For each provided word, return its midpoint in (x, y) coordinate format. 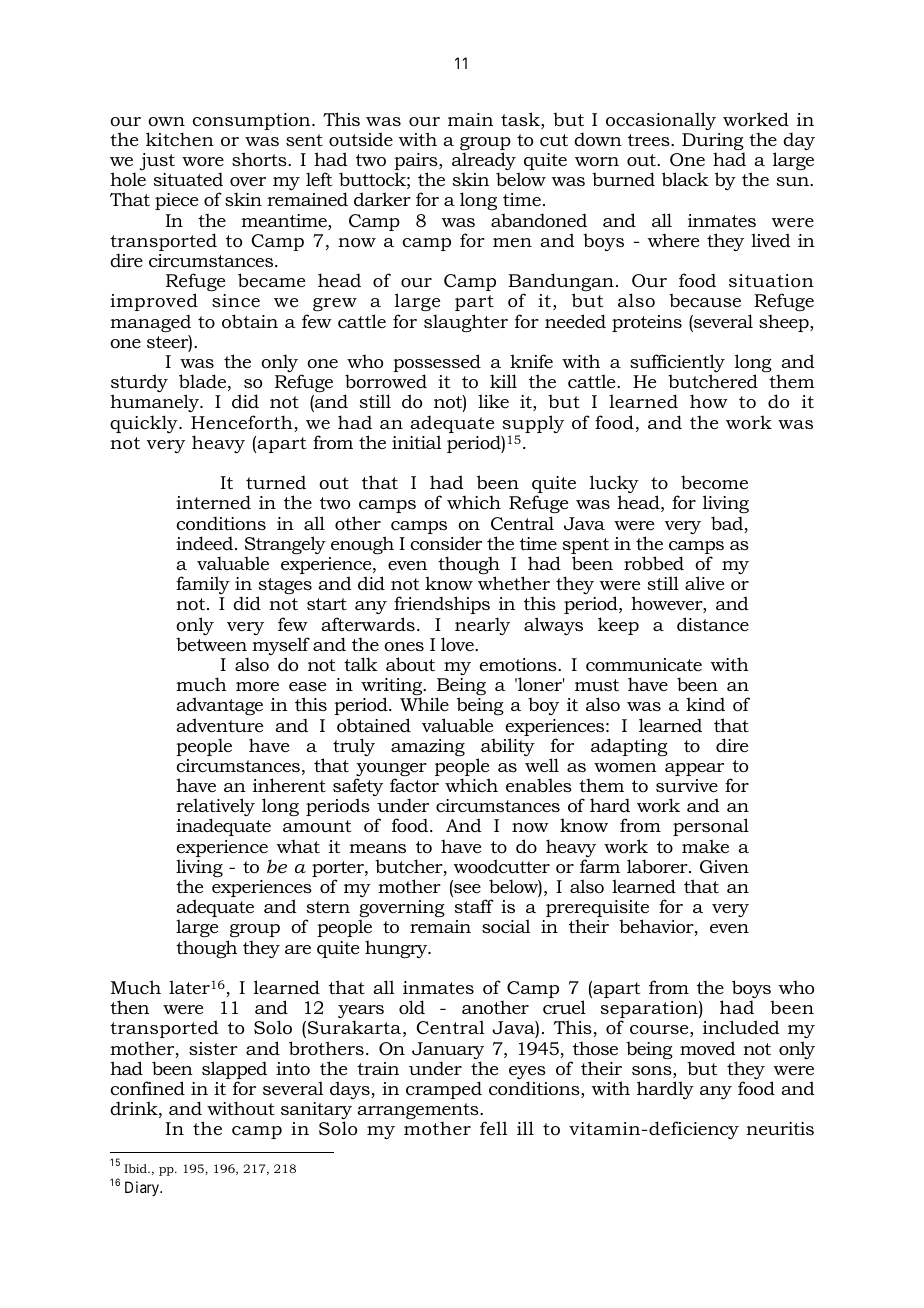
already (484, 162)
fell (494, 1128)
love (458, 644)
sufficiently (677, 364)
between (211, 644)
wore (203, 161)
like (493, 401)
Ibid (136, 1168)
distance (713, 624)
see (466, 890)
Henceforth (243, 423)
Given (724, 866)
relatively (215, 808)
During (713, 143)
